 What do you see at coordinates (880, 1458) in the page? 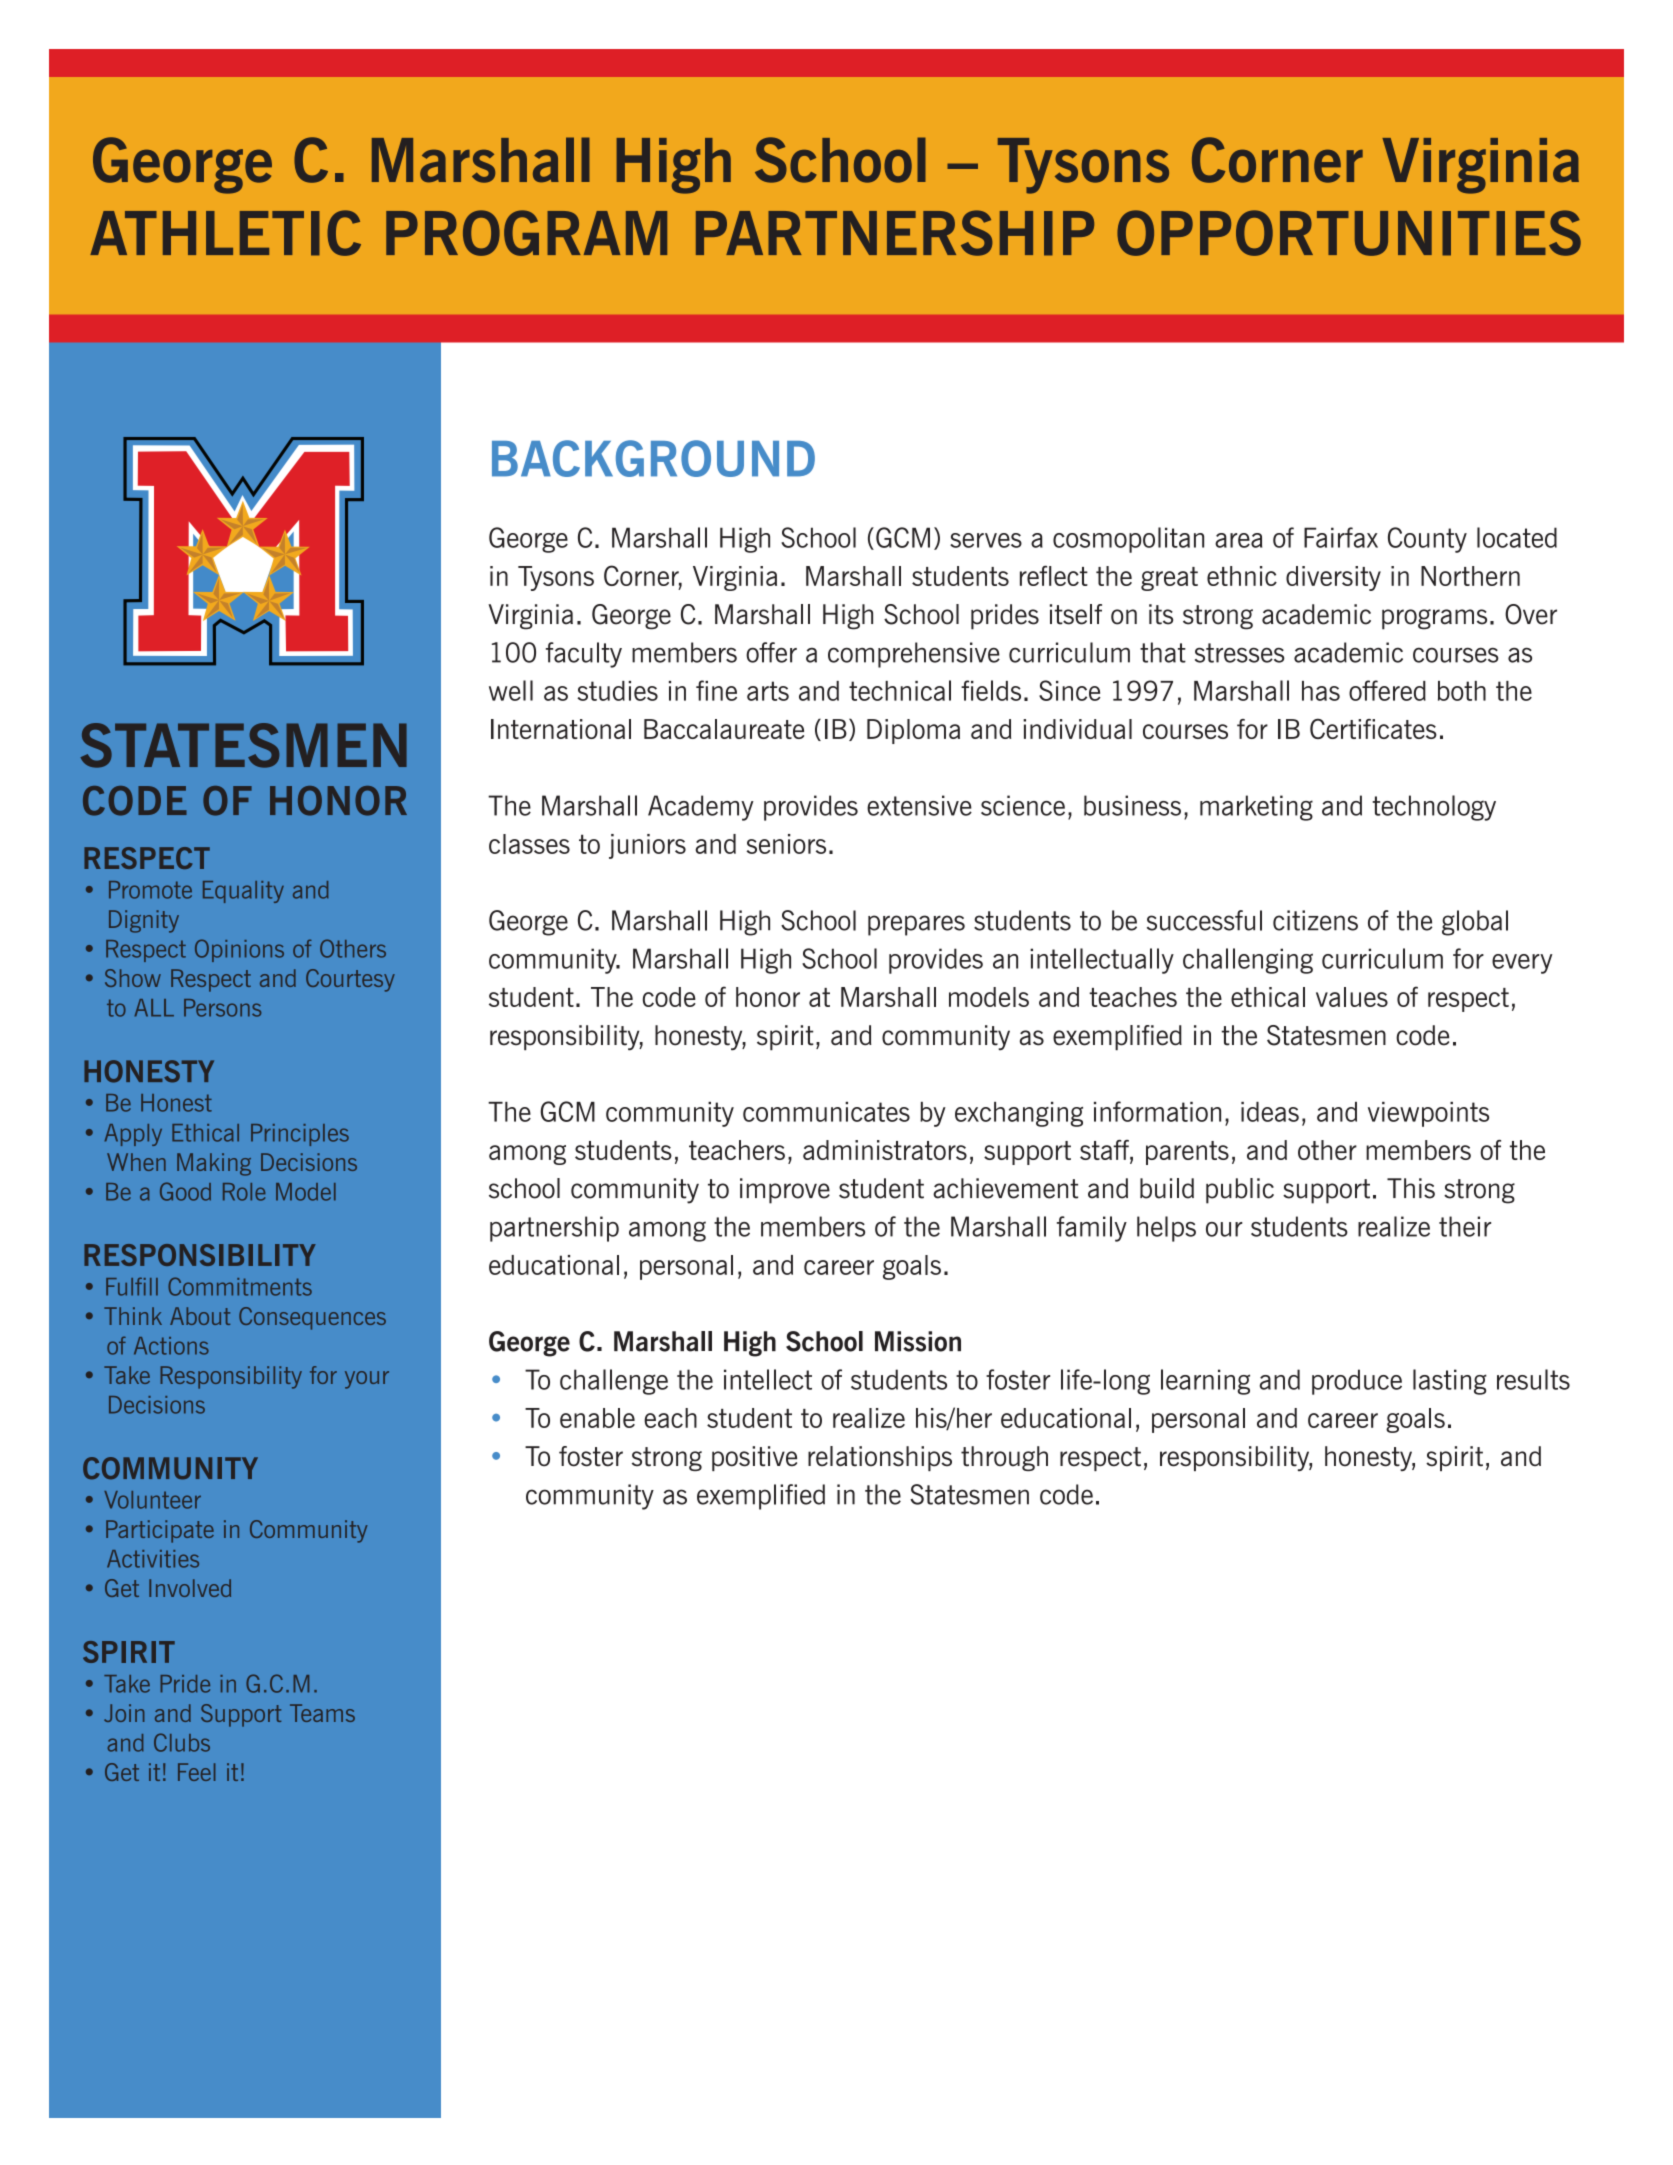
I see `relationships` at bounding box center [880, 1458].
